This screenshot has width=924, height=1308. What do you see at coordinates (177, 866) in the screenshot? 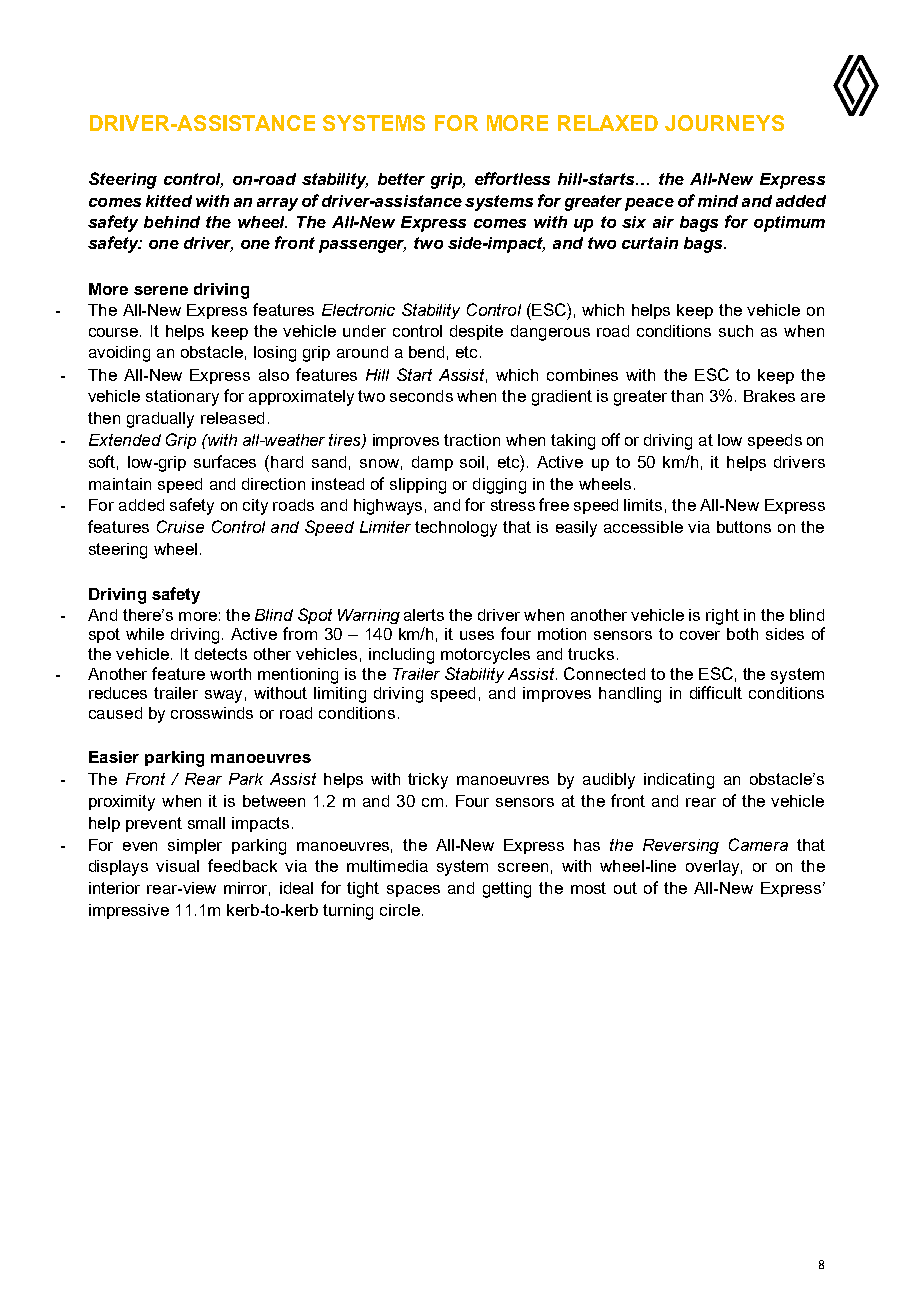
I see `visual` at bounding box center [177, 866].
